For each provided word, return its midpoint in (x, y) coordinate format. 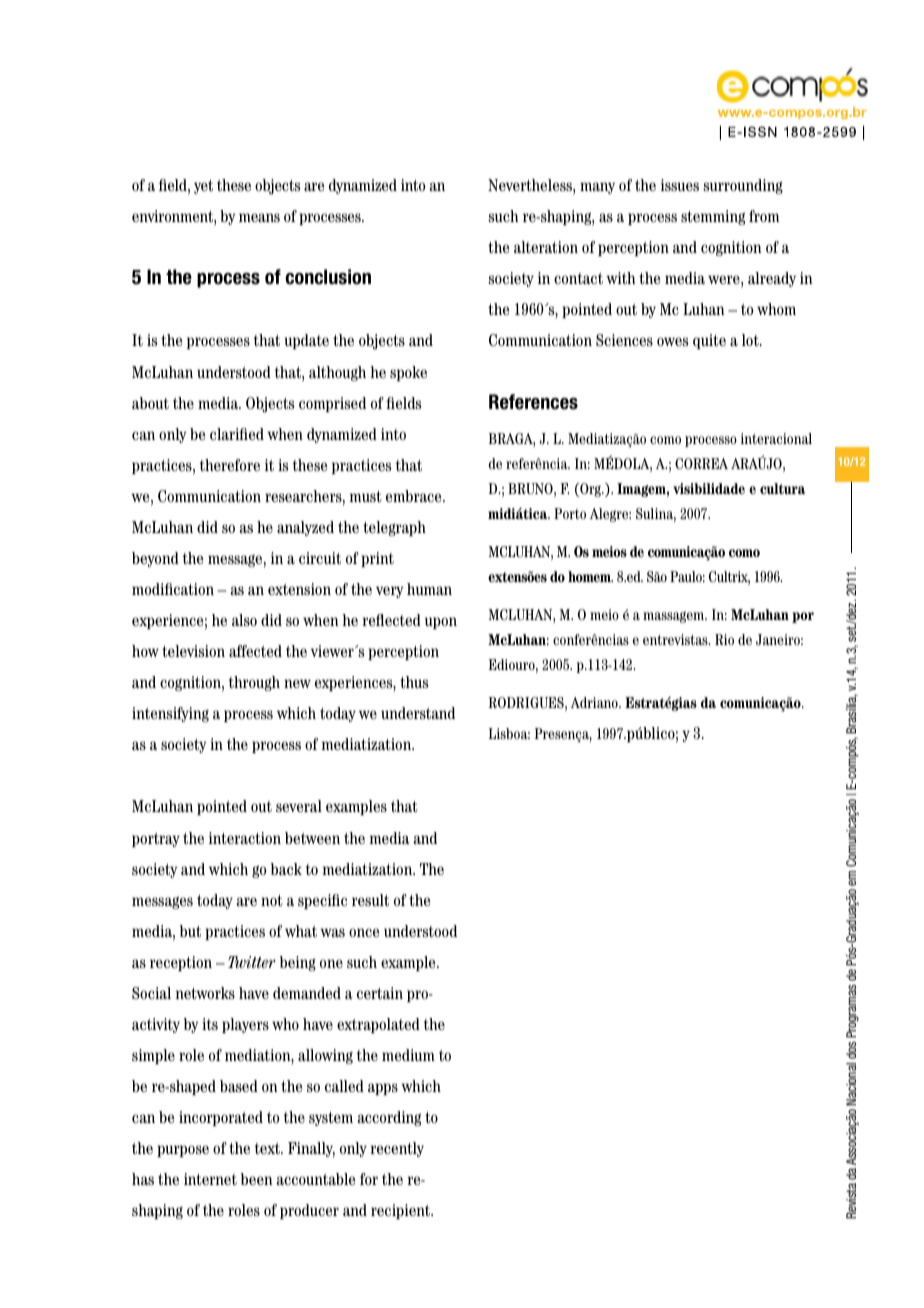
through (254, 683)
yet (203, 187)
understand (418, 713)
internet (210, 1179)
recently (397, 1149)
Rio (724, 639)
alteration (546, 247)
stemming (713, 217)
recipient (401, 1211)
